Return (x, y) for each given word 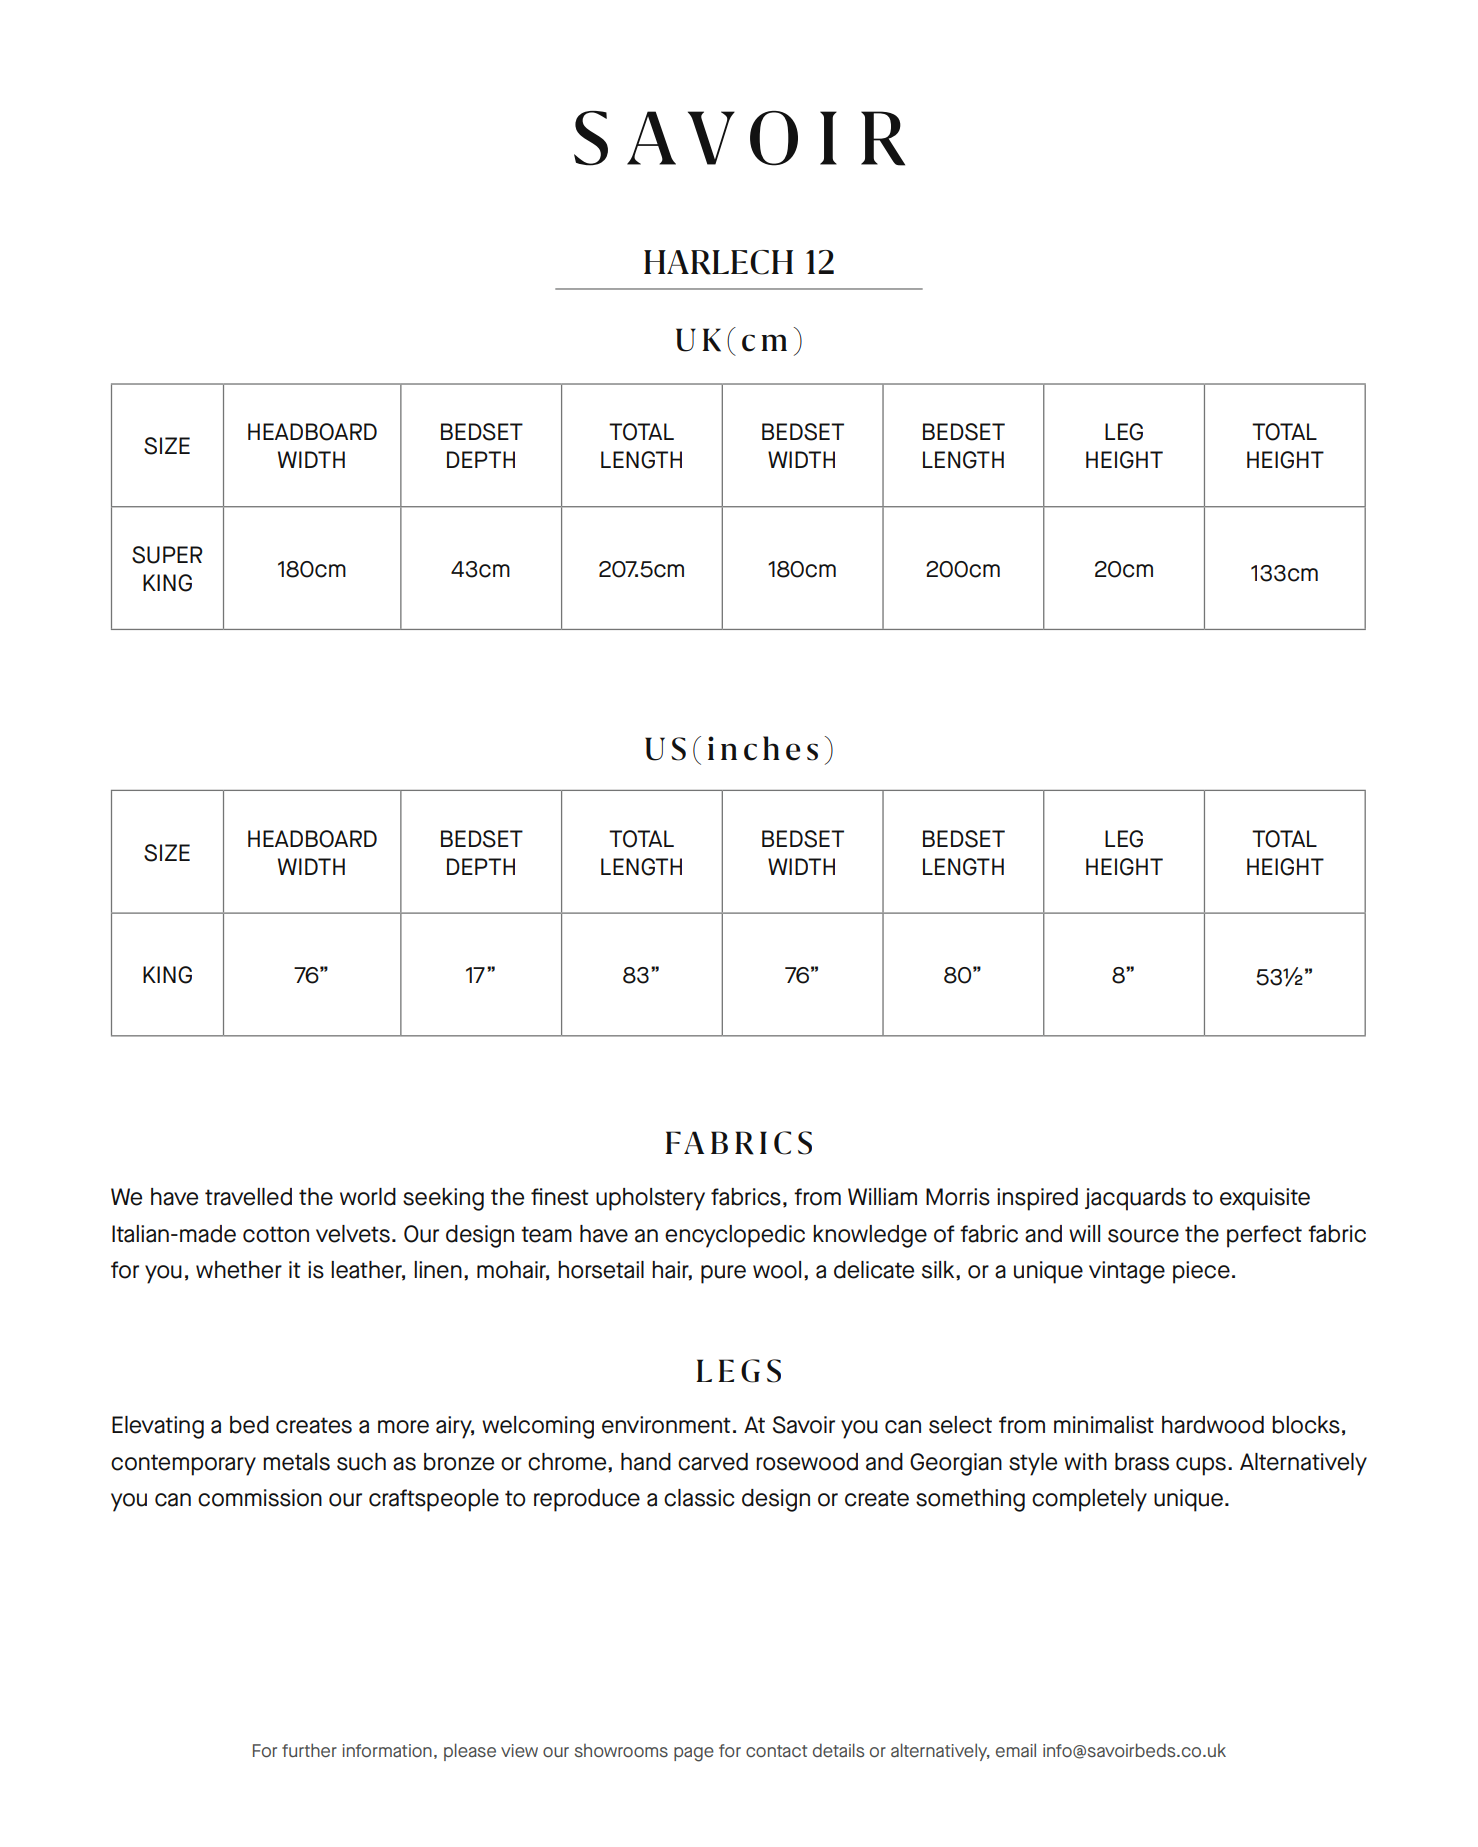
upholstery (650, 1199)
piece (1201, 1272)
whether (239, 1270)
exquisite (1265, 1199)
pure (723, 1274)
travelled (248, 1197)
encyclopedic (735, 1236)
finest (560, 1197)
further (309, 1750)
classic (699, 1498)
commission (260, 1498)
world (368, 1197)
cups (1201, 1466)
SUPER (167, 555)
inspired (1037, 1199)
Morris (958, 1197)
